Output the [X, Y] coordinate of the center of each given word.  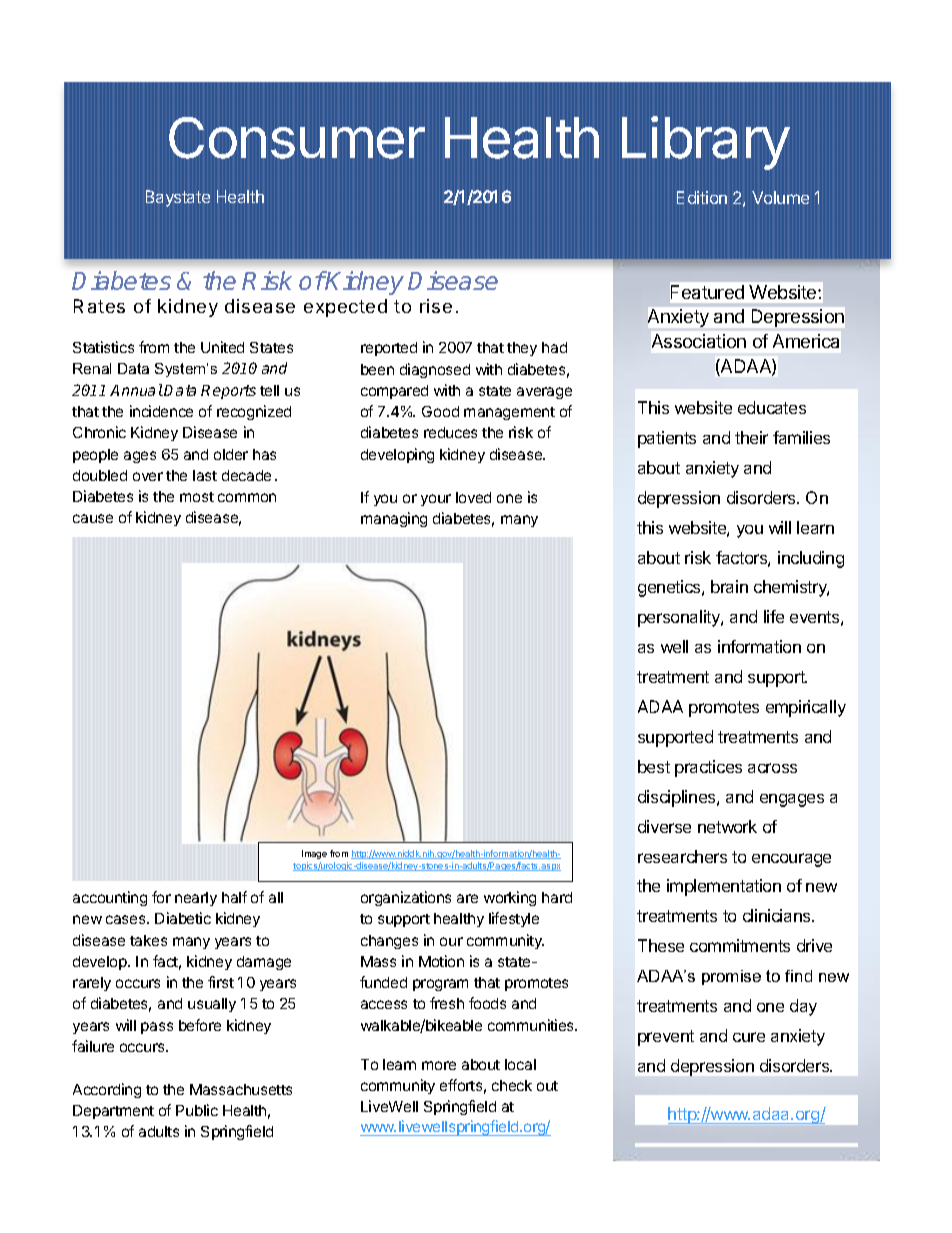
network [727, 826]
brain [729, 586]
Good [440, 411]
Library [706, 143]
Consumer [297, 138]
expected [345, 308]
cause [93, 518]
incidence [161, 411]
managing [394, 519]
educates [772, 407]
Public [197, 1110]
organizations [406, 898]
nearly [196, 899]
